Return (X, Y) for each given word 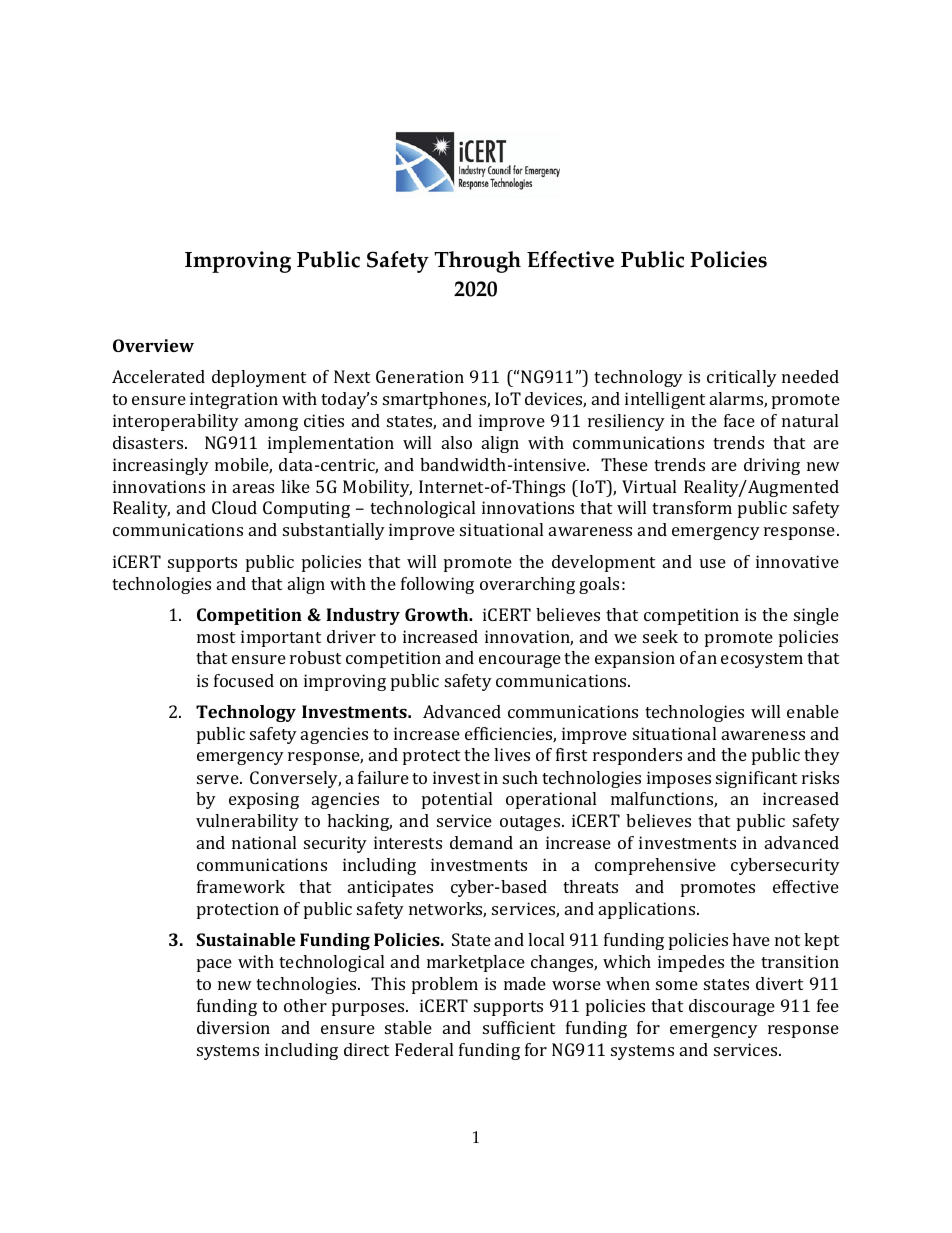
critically (742, 378)
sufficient (519, 1027)
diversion (233, 1027)
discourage (732, 1007)
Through (477, 262)
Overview (153, 345)
